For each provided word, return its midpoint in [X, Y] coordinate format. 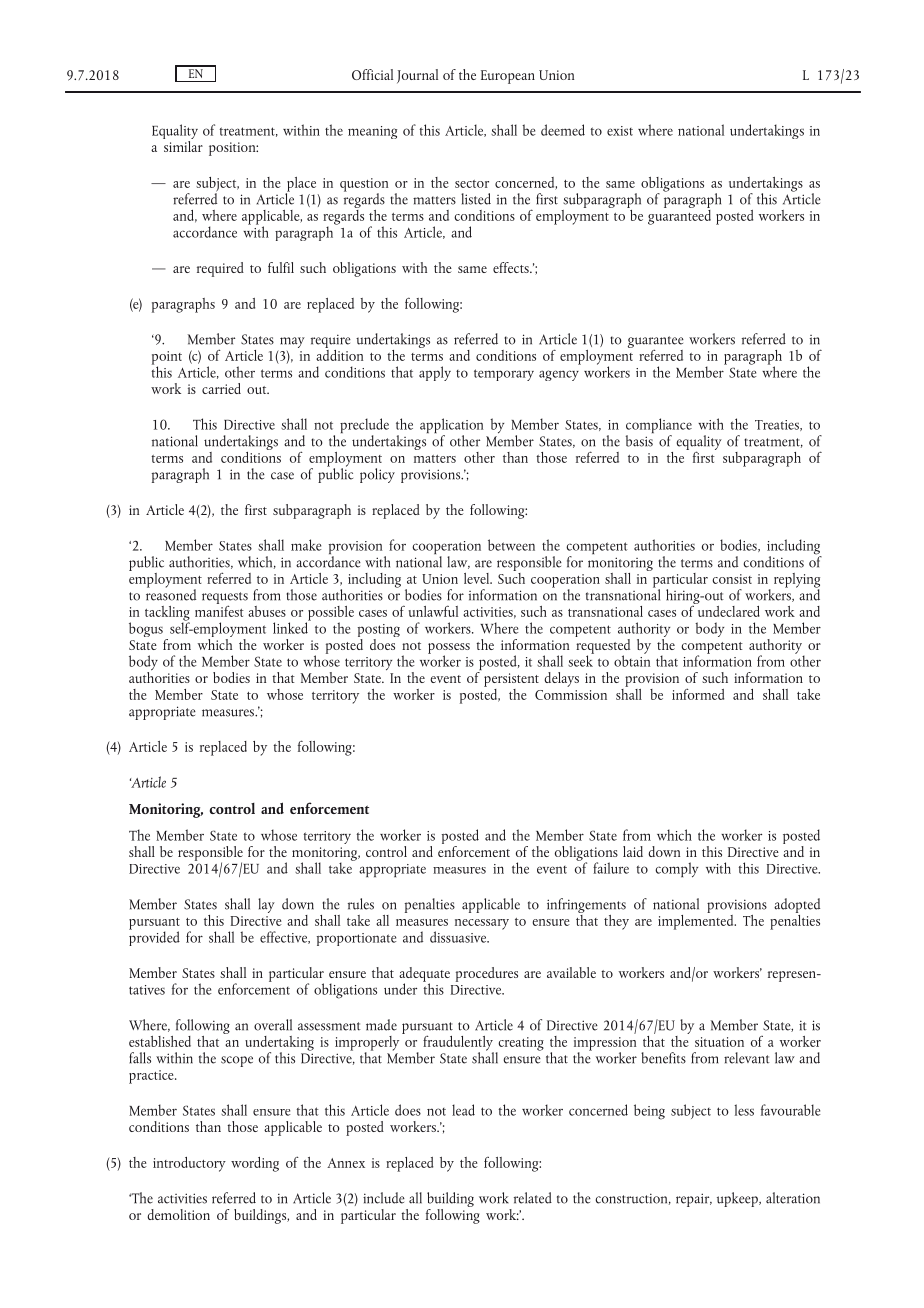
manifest [219, 610]
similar [183, 145]
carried [221, 388]
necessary [482, 924]
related [533, 1198]
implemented [697, 921]
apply [435, 373]
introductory [189, 1164]
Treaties [778, 425]
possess [449, 649]
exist [620, 131]
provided [154, 937]
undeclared [727, 610]
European [508, 77]
